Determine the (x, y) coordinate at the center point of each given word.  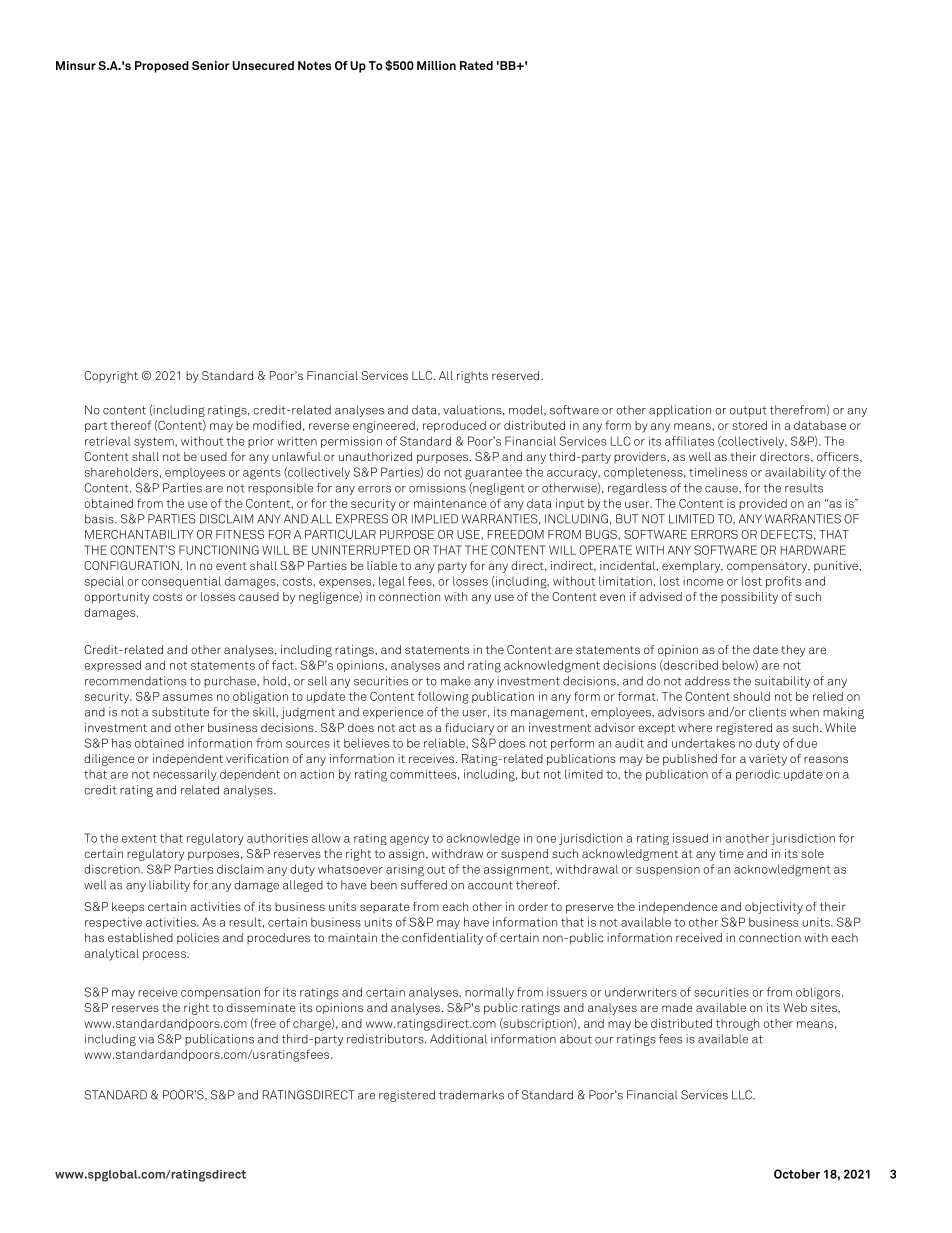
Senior (211, 65)
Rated (476, 65)
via (146, 1039)
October (797, 1174)
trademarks (471, 1095)
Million (436, 65)
